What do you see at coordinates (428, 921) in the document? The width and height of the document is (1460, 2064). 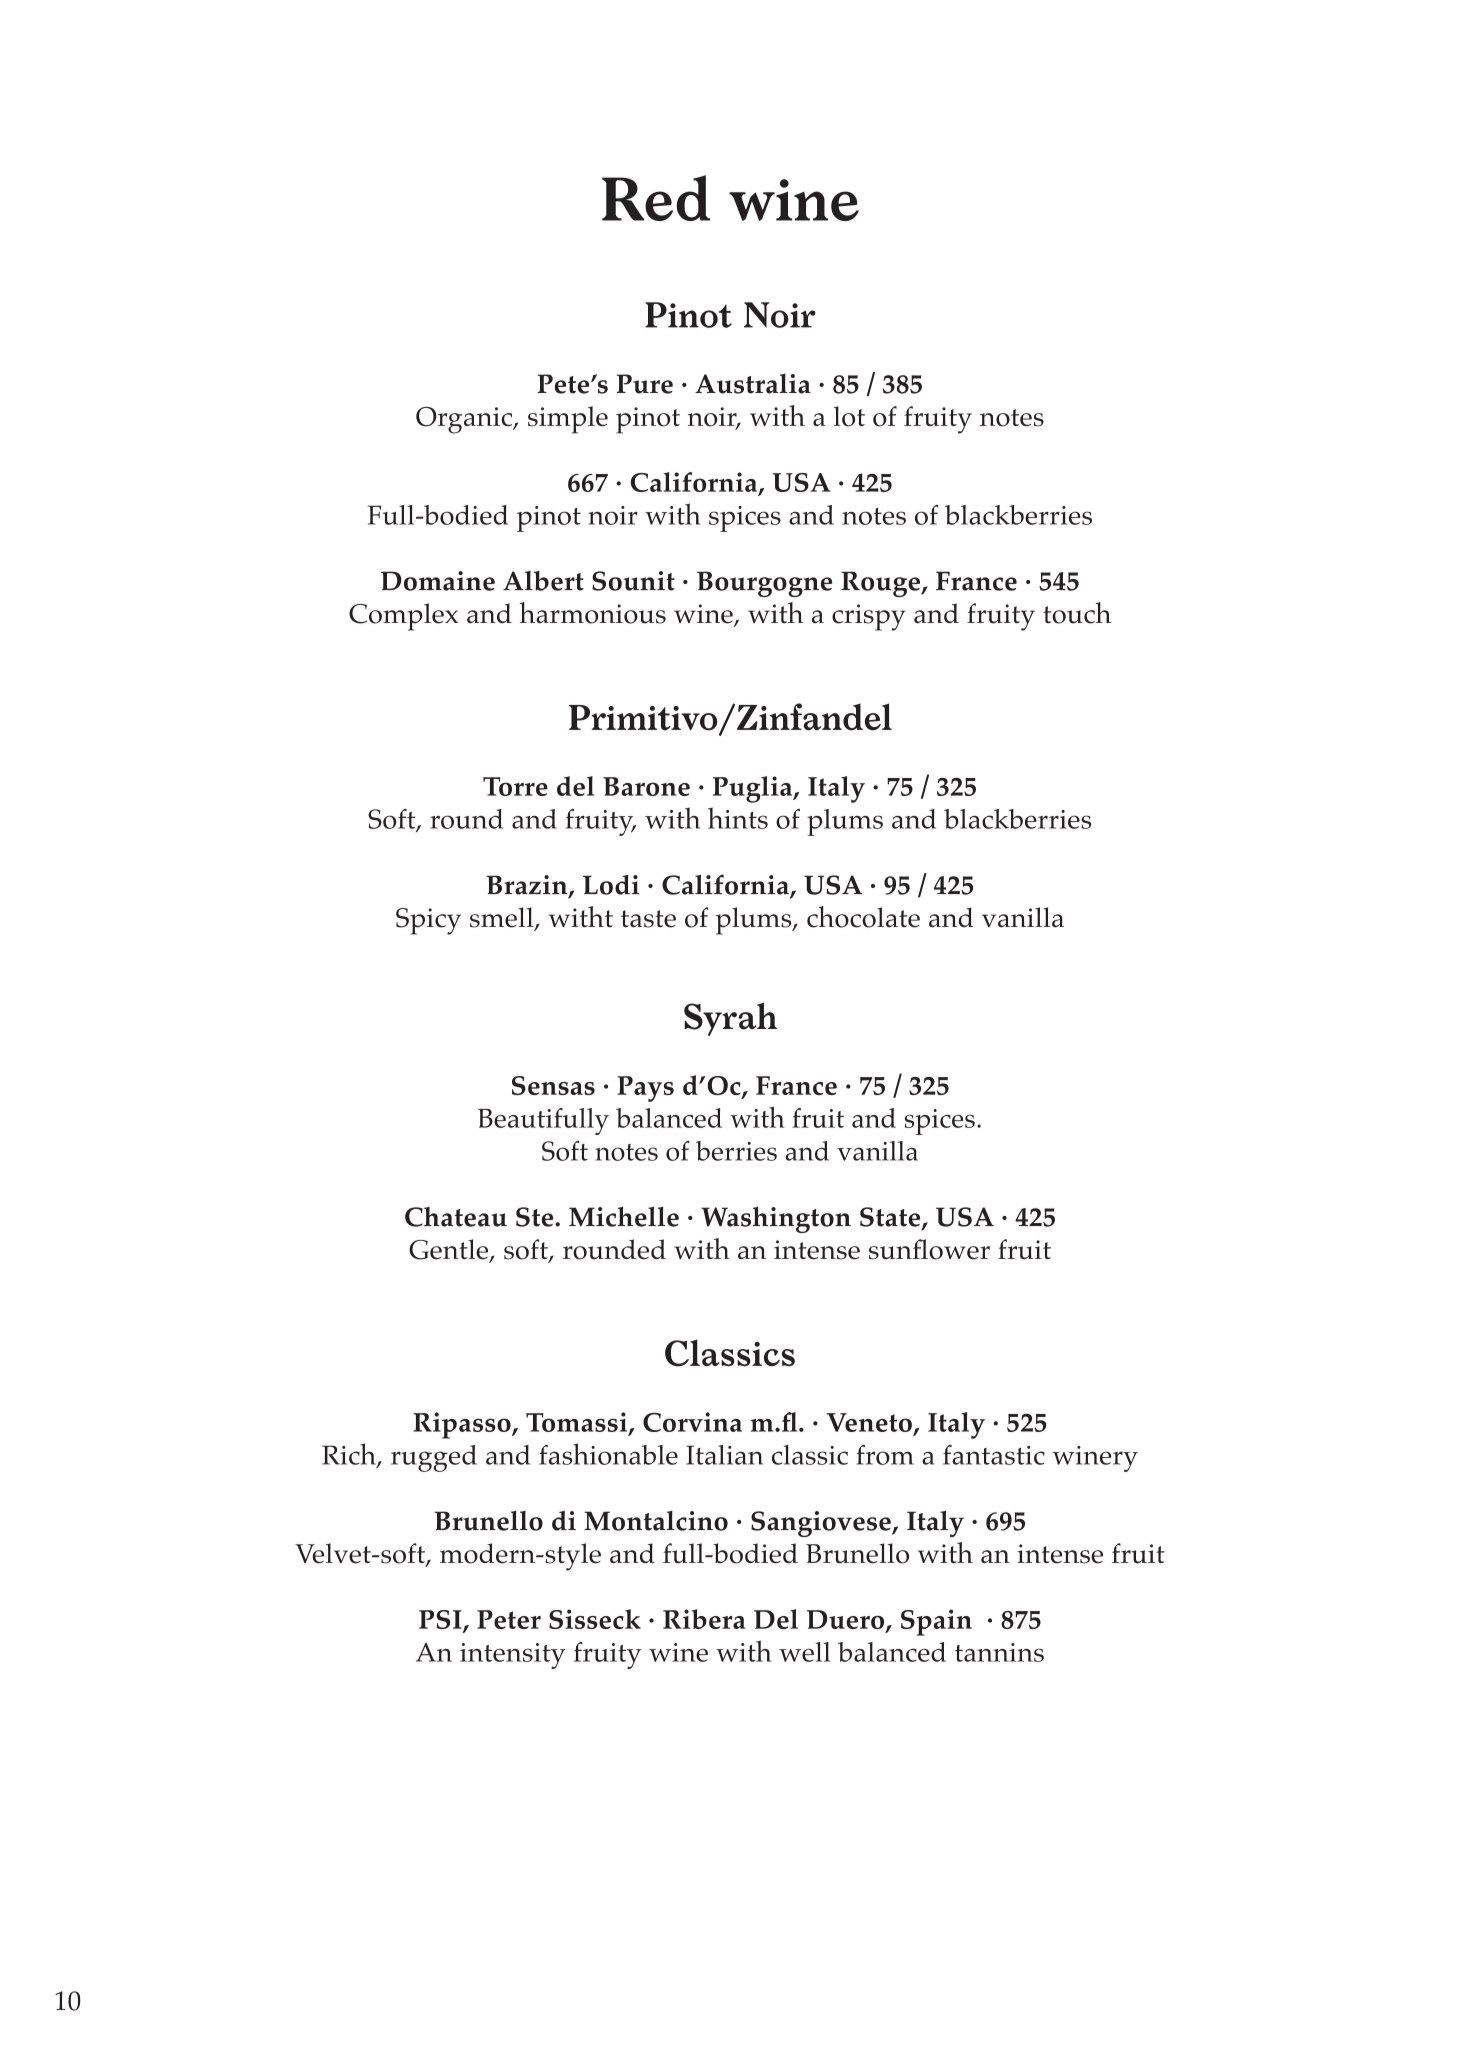 I see `Spicy` at bounding box center [428, 921].
